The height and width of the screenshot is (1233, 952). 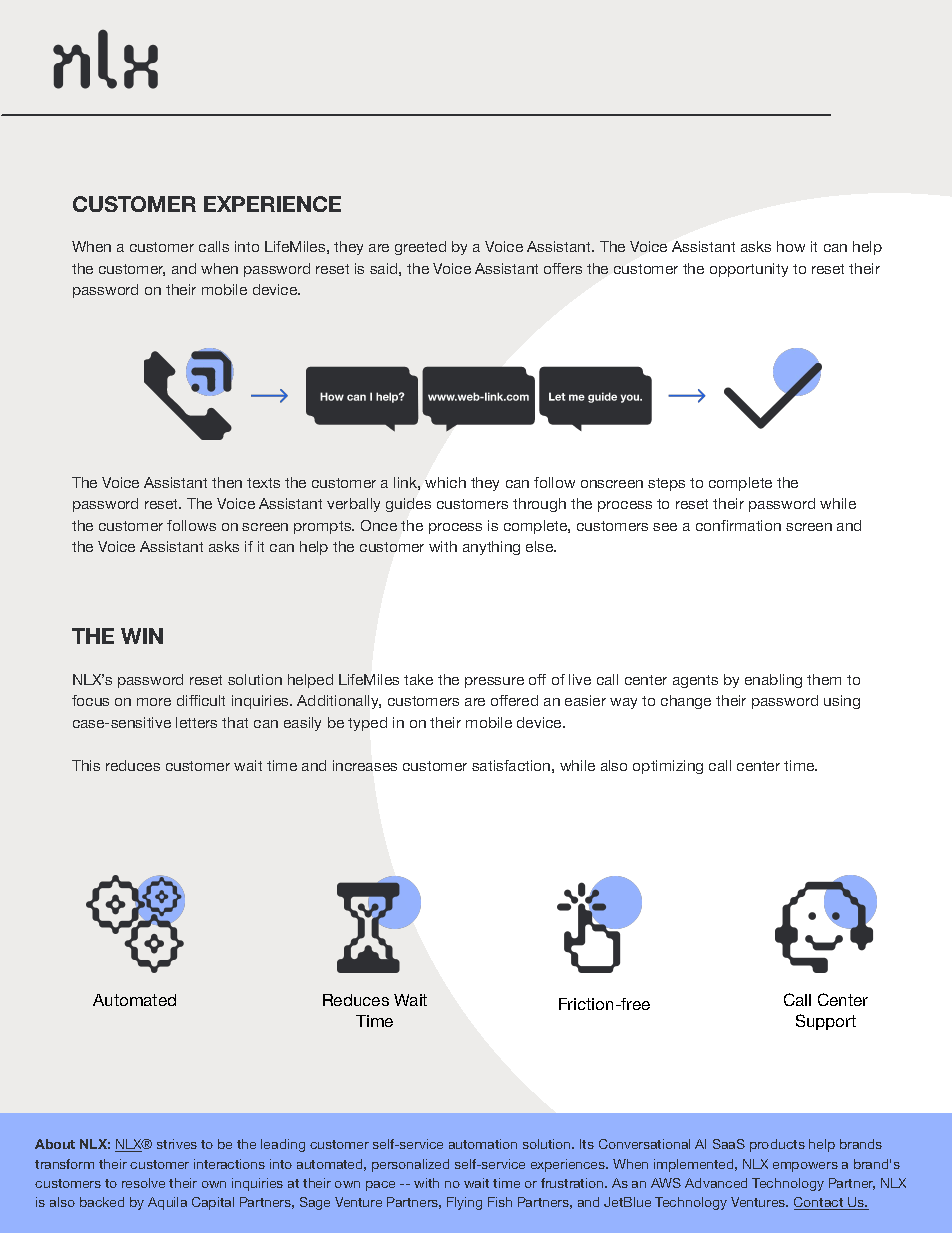 I want to click on resolve, so click(x=143, y=1183).
